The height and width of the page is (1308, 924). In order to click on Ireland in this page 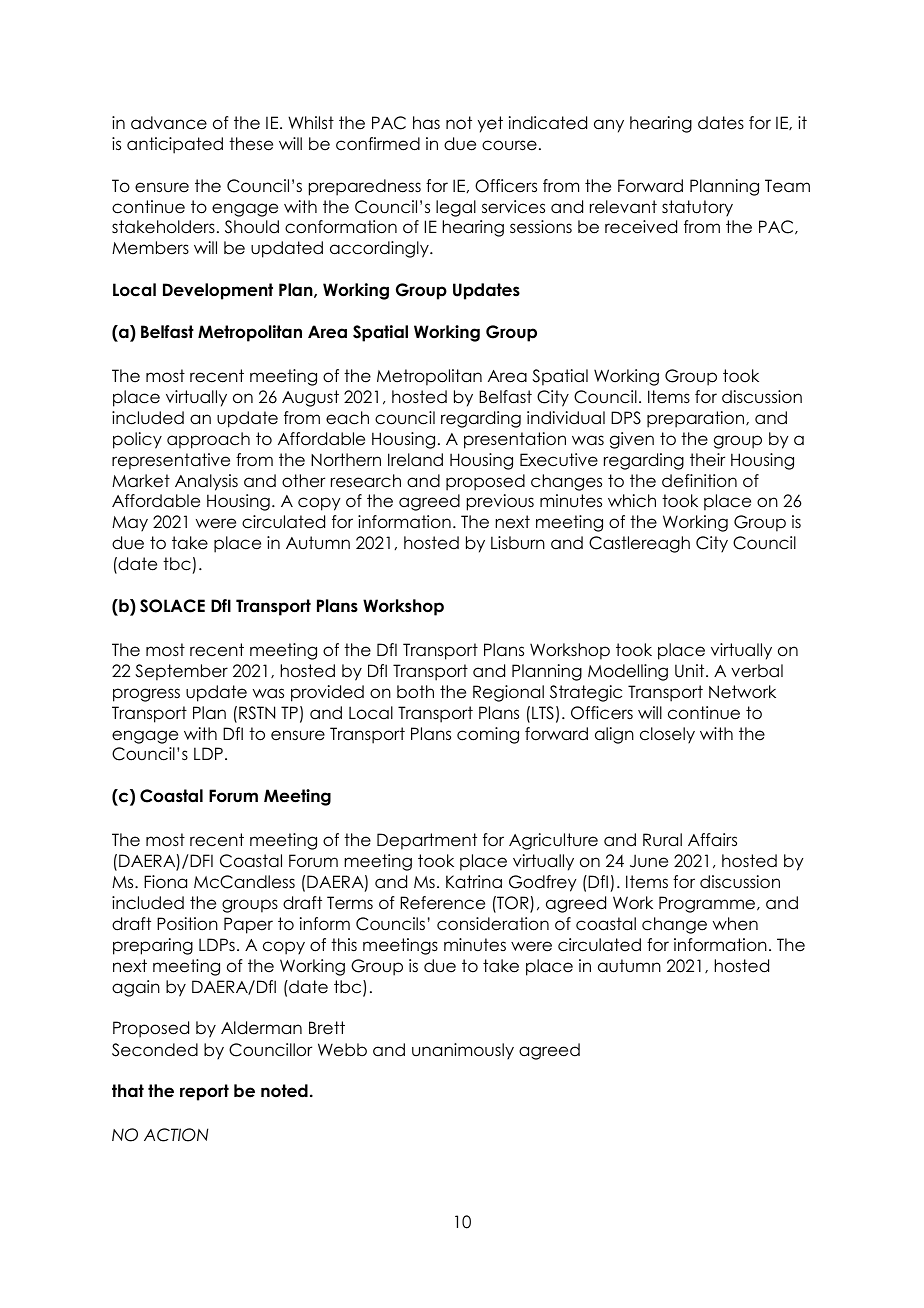, I will do `click(415, 460)`.
